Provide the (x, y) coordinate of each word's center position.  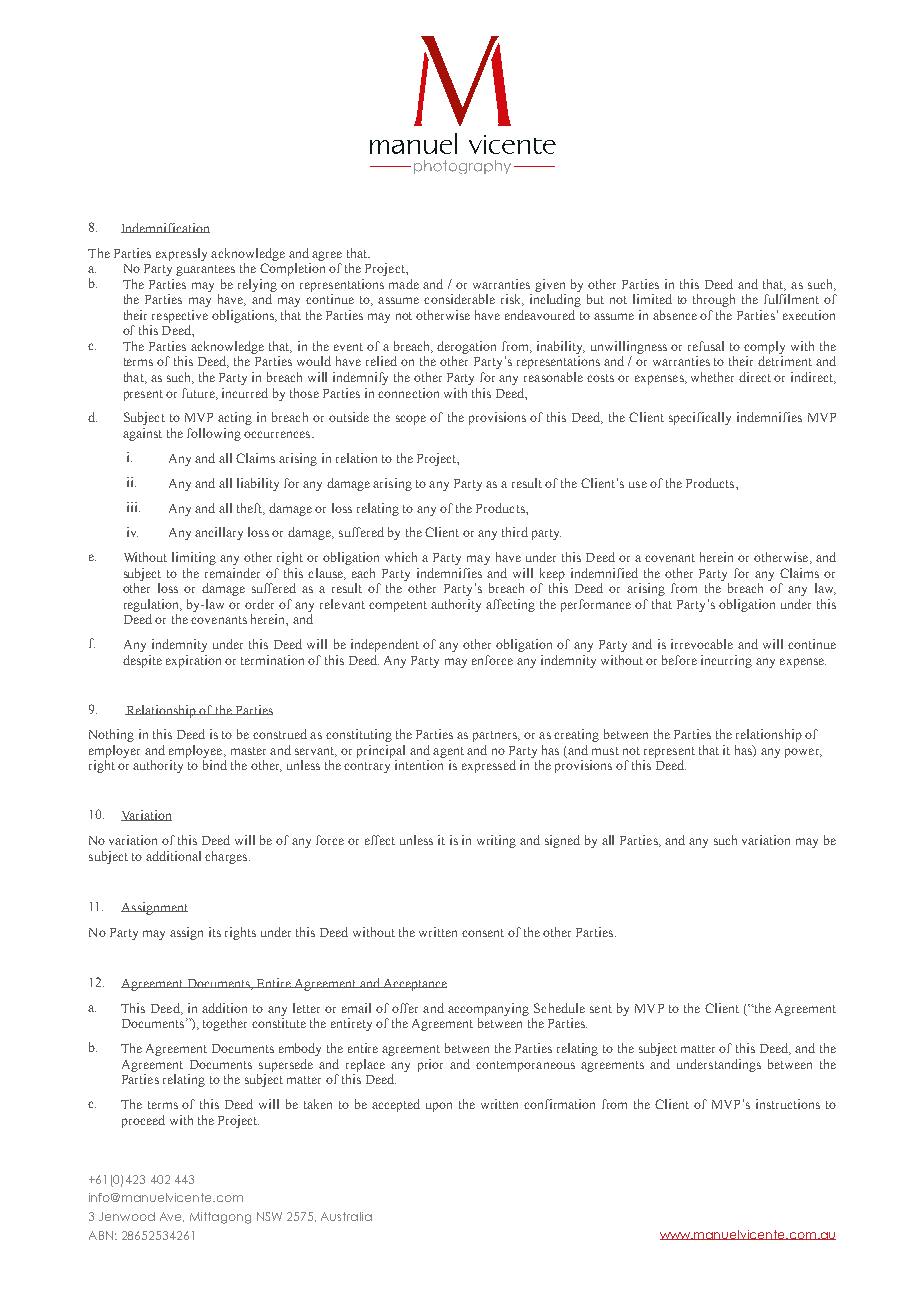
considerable (459, 299)
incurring (726, 661)
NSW (269, 1216)
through (714, 300)
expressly (181, 254)
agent (448, 752)
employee (197, 751)
